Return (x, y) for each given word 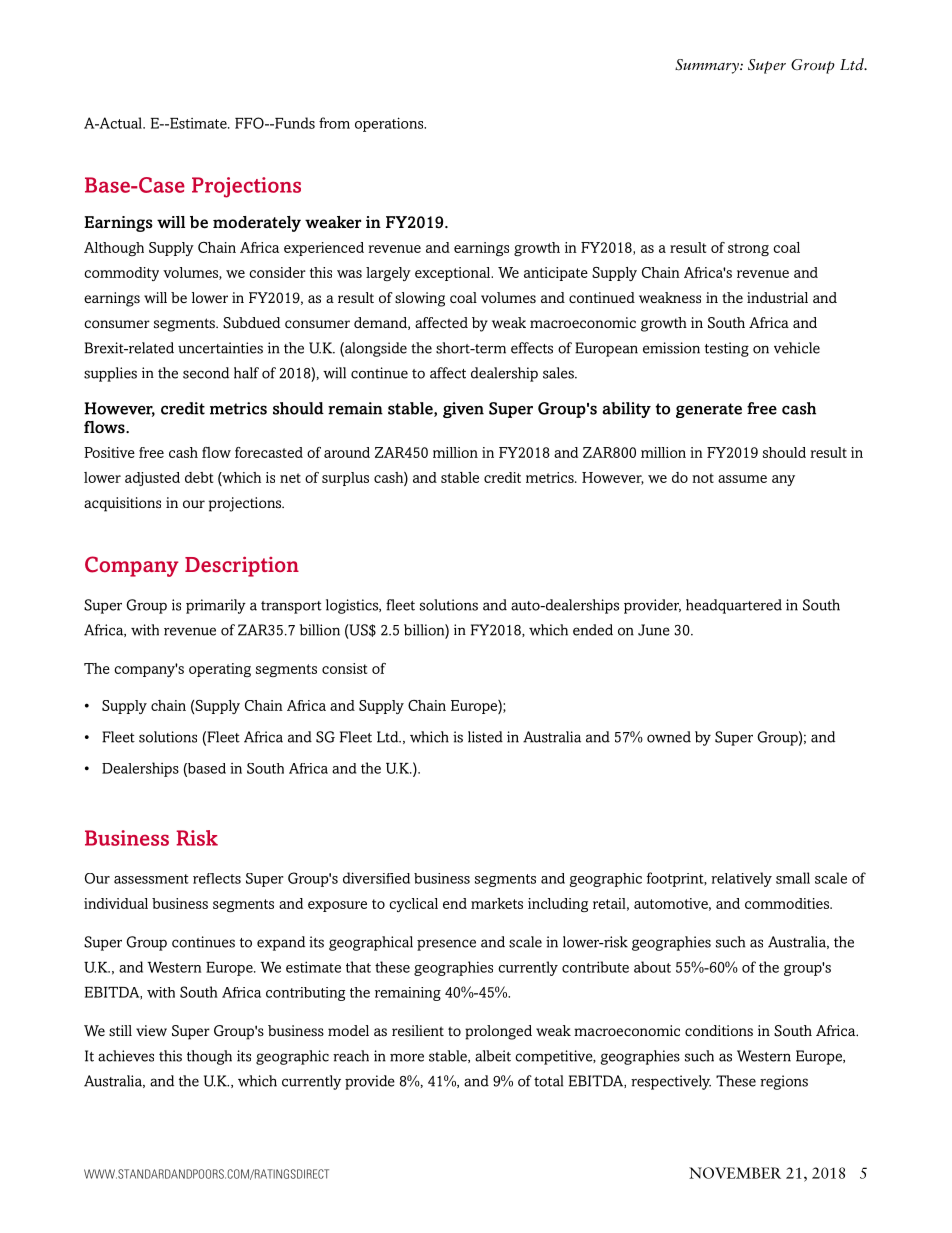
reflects (217, 878)
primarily (216, 606)
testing (727, 349)
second (206, 373)
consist (344, 668)
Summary (708, 66)
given (463, 410)
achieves (126, 1056)
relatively (741, 879)
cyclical (413, 905)
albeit (493, 1056)
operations (390, 124)
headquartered (734, 606)
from (334, 123)
